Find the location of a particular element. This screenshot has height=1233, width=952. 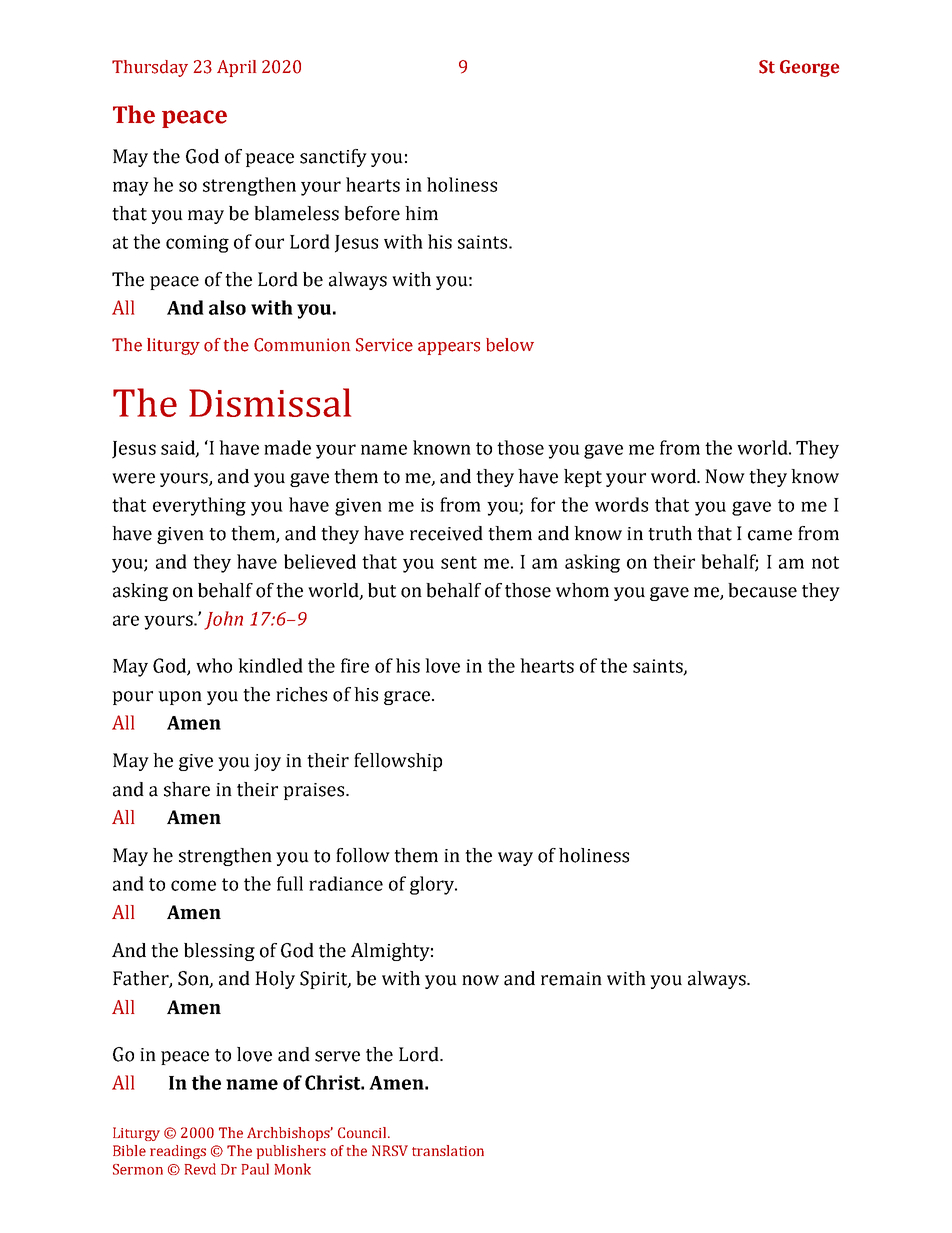

below is located at coordinates (510, 345).
